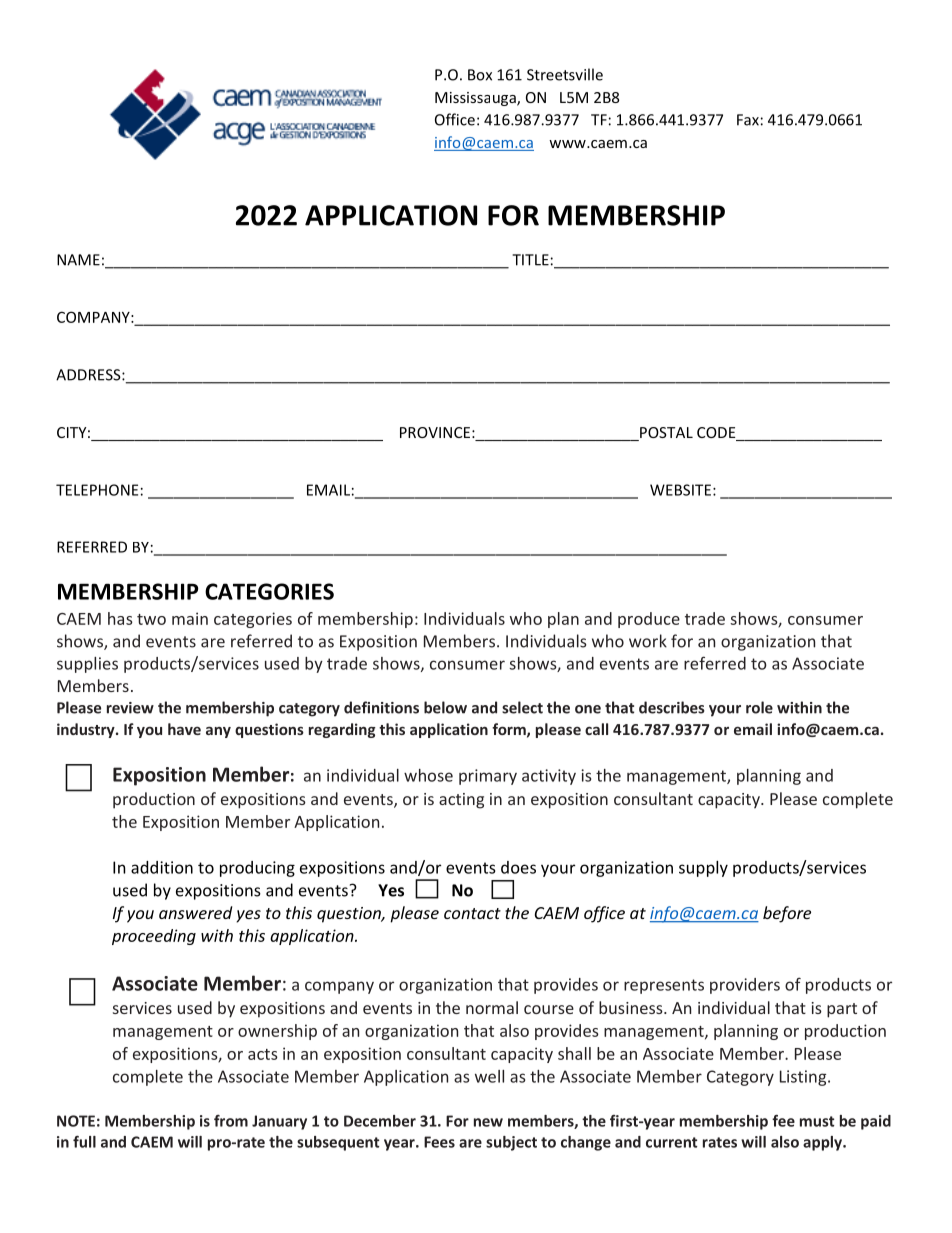  What do you see at coordinates (480, 75) in the screenshot?
I see `Box` at bounding box center [480, 75].
